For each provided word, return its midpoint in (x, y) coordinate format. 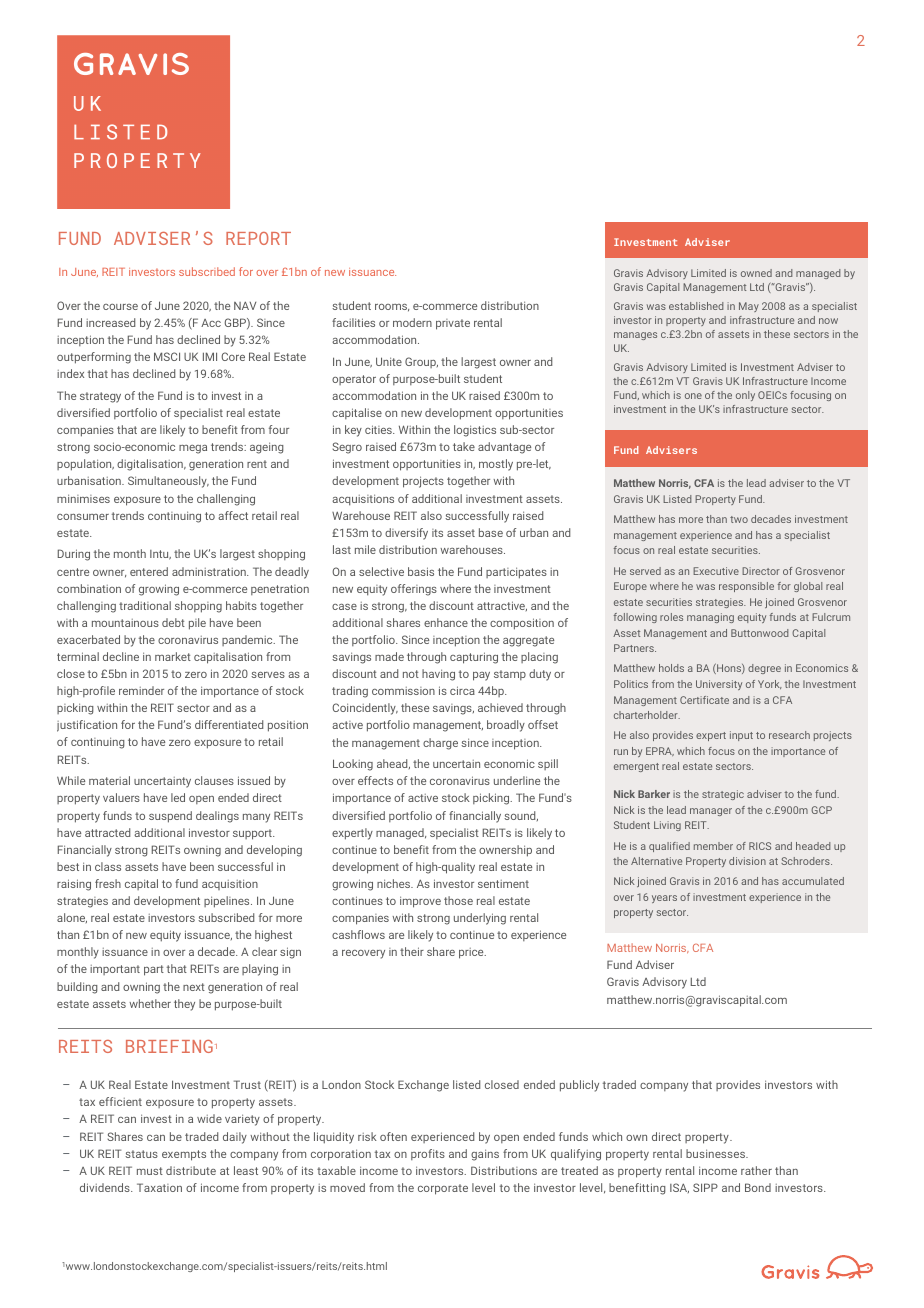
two (739, 519)
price (472, 953)
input (741, 736)
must (150, 1171)
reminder (141, 690)
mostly (496, 465)
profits (428, 1154)
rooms (392, 308)
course (120, 307)
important (115, 970)
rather (756, 1170)
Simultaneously (168, 482)
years (664, 899)
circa (462, 690)
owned (756, 273)
